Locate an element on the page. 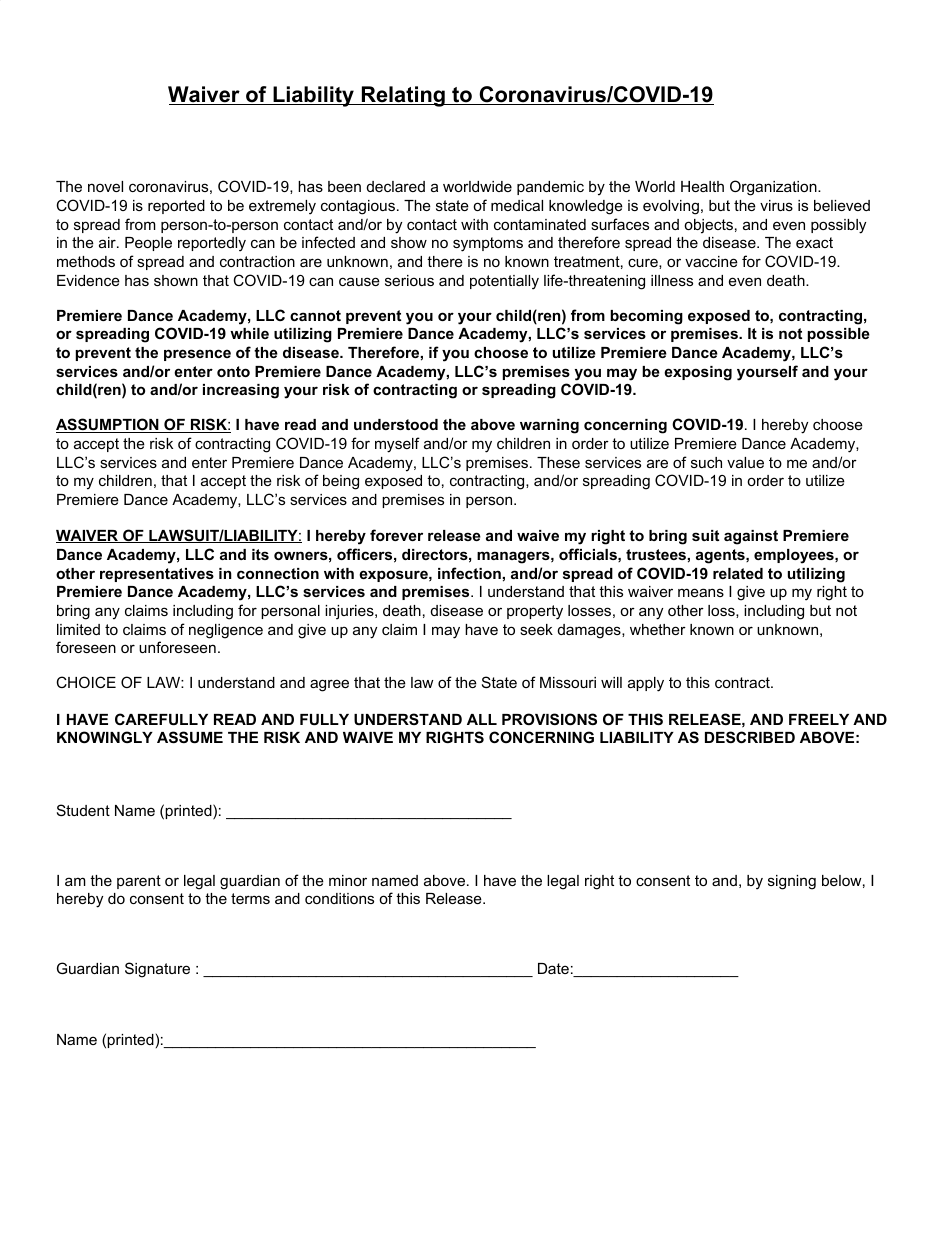 This page has height=1233, width=952. signing is located at coordinates (792, 882).
